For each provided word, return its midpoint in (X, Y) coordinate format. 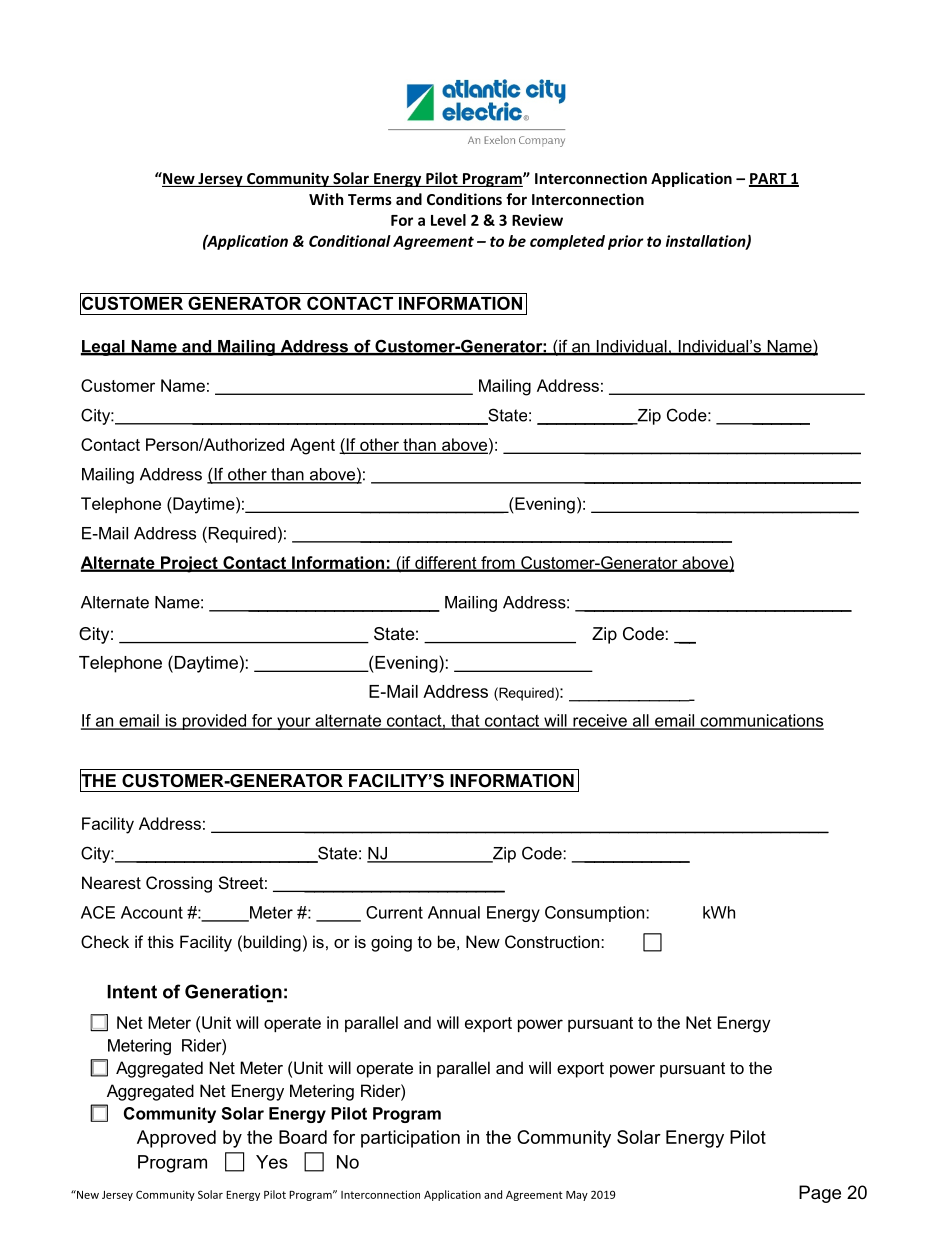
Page (820, 1194)
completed (567, 242)
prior (626, 242)
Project (189, 564)
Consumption (596, 914)
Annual (454, 912)
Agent (312, 446)
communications (761, 721)
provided (214, 722)
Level (448, 220)
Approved (176, 1139)
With (326, 199)
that (465, 721)
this (161, 941)
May (577, 1196)
